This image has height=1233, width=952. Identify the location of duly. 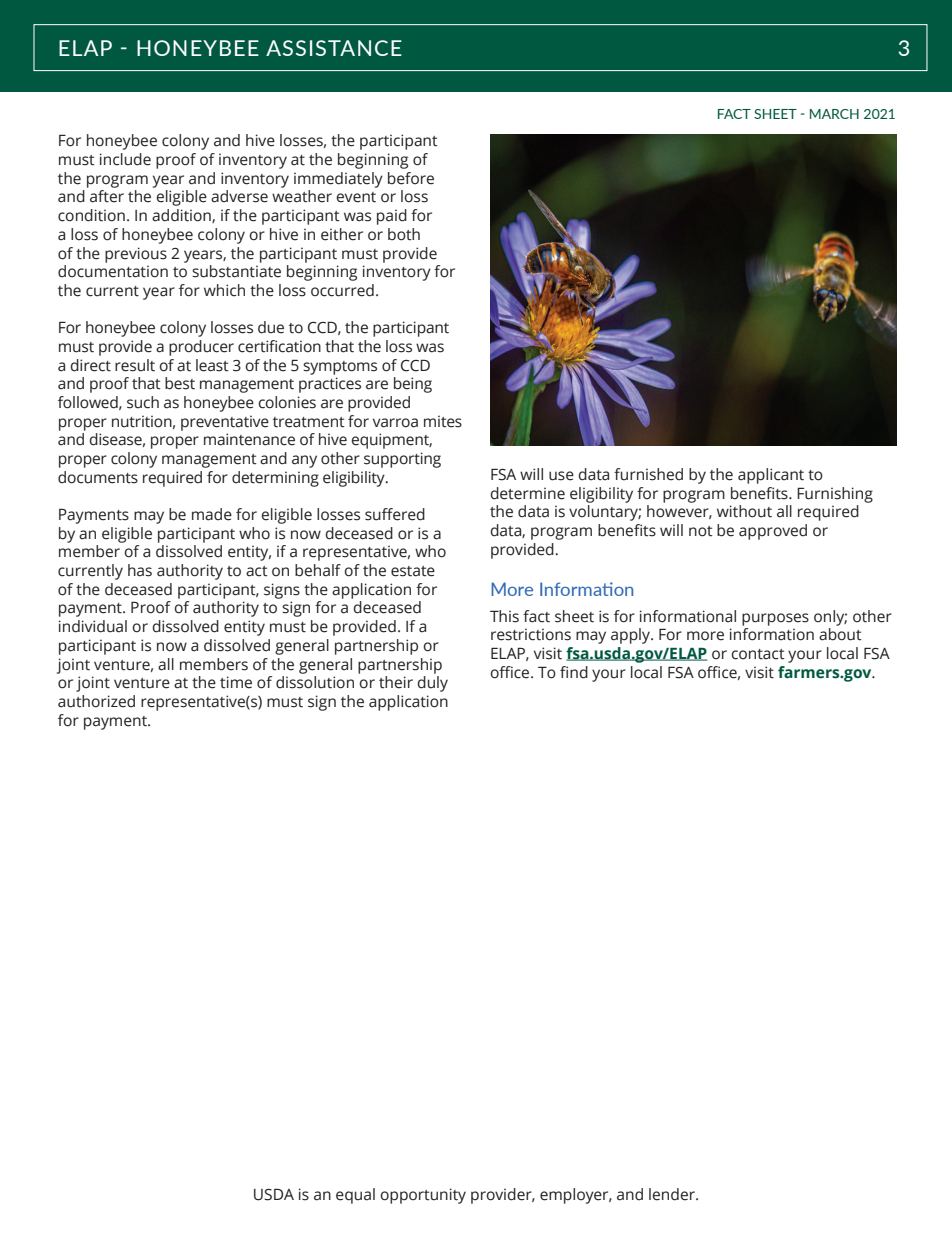
(432, 684).
